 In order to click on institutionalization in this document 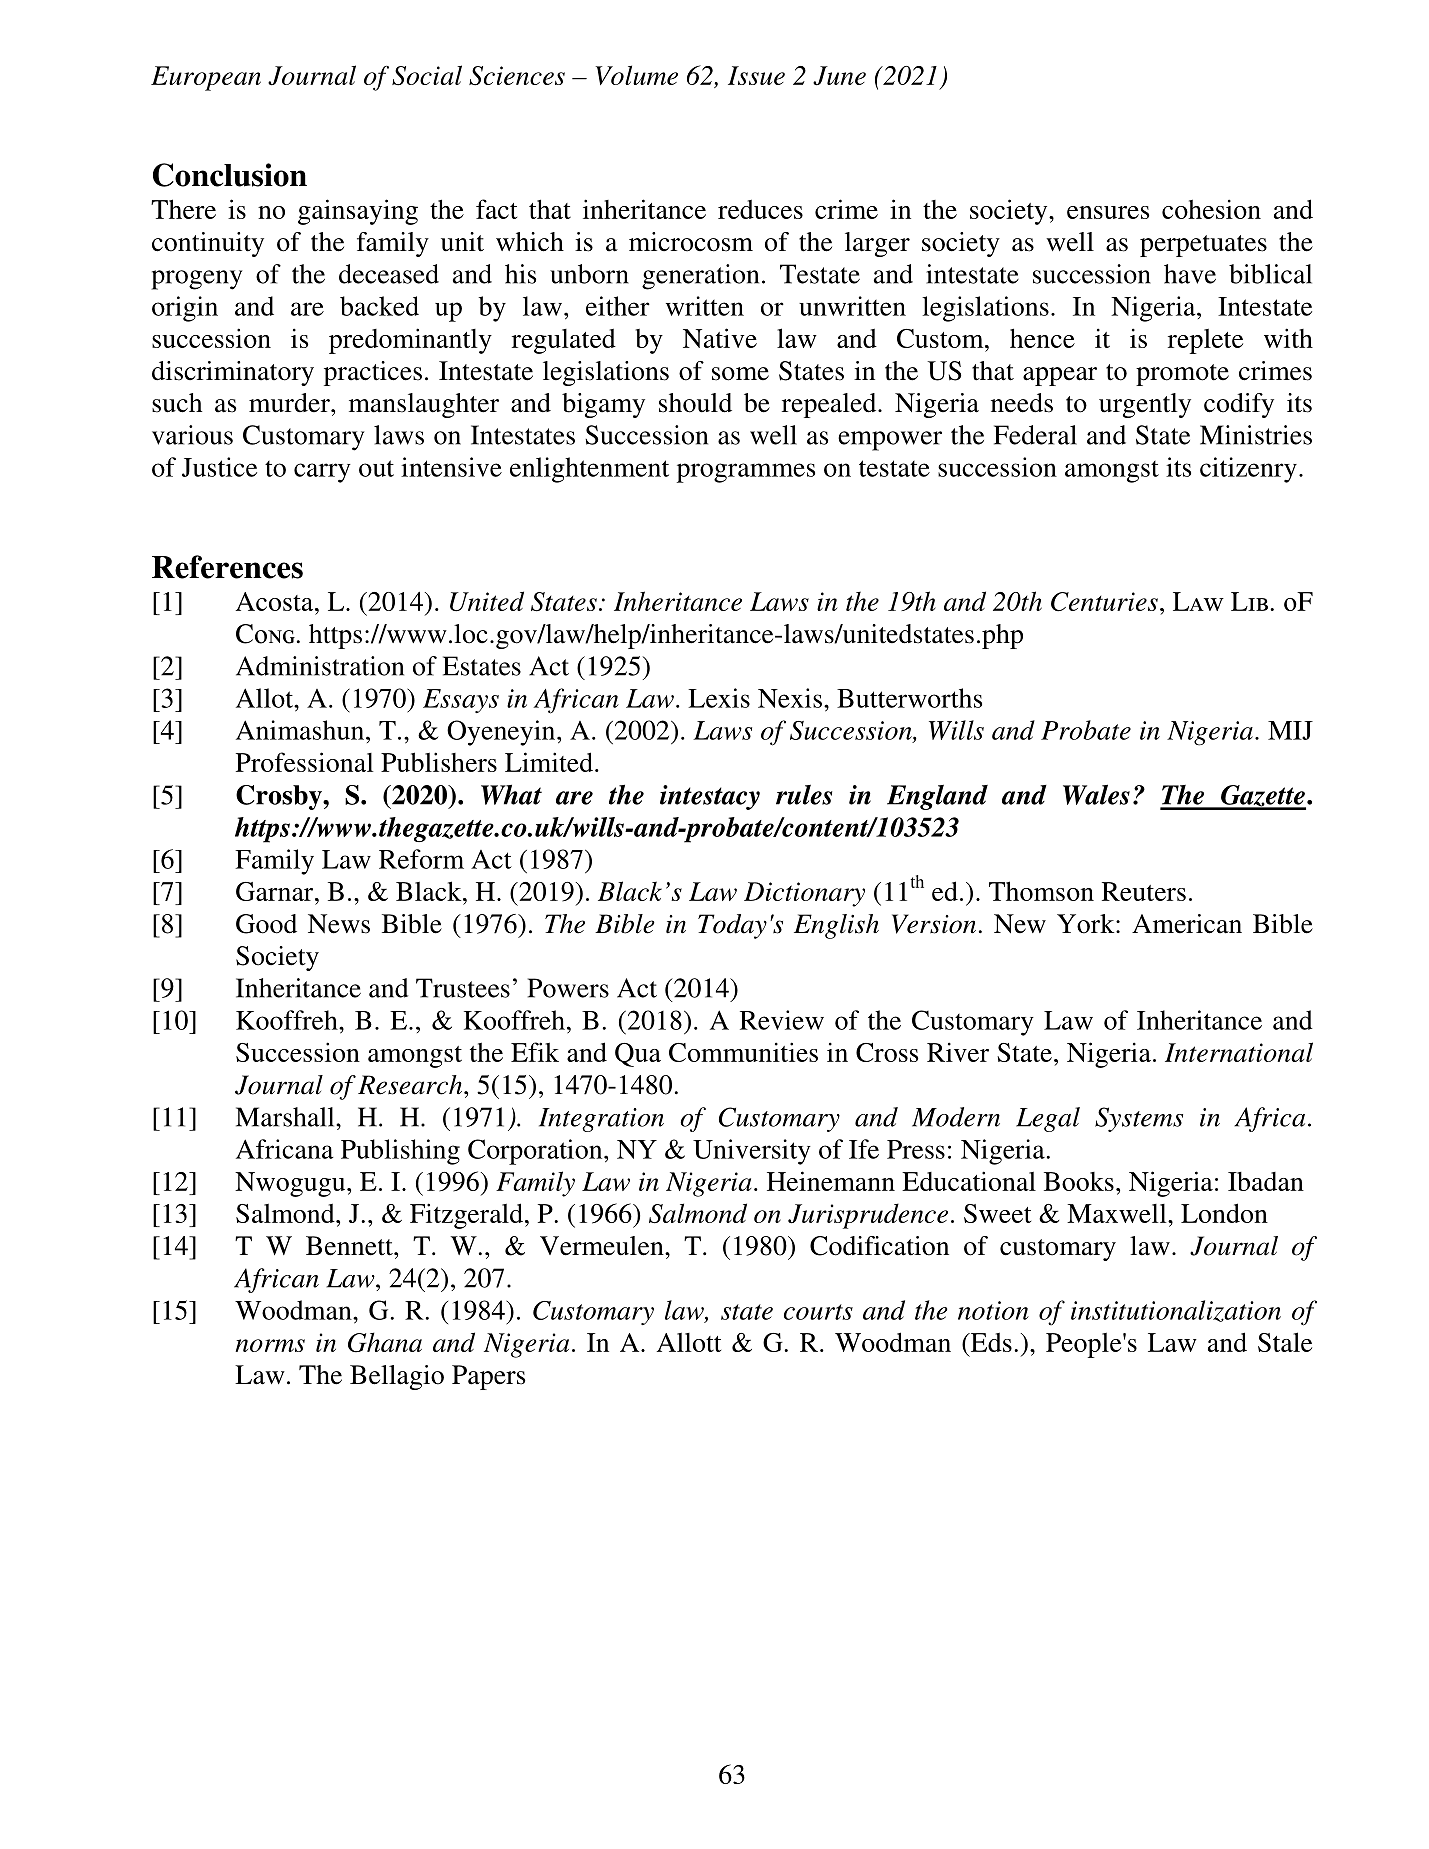, I will do `click(1176, 1311)`.
